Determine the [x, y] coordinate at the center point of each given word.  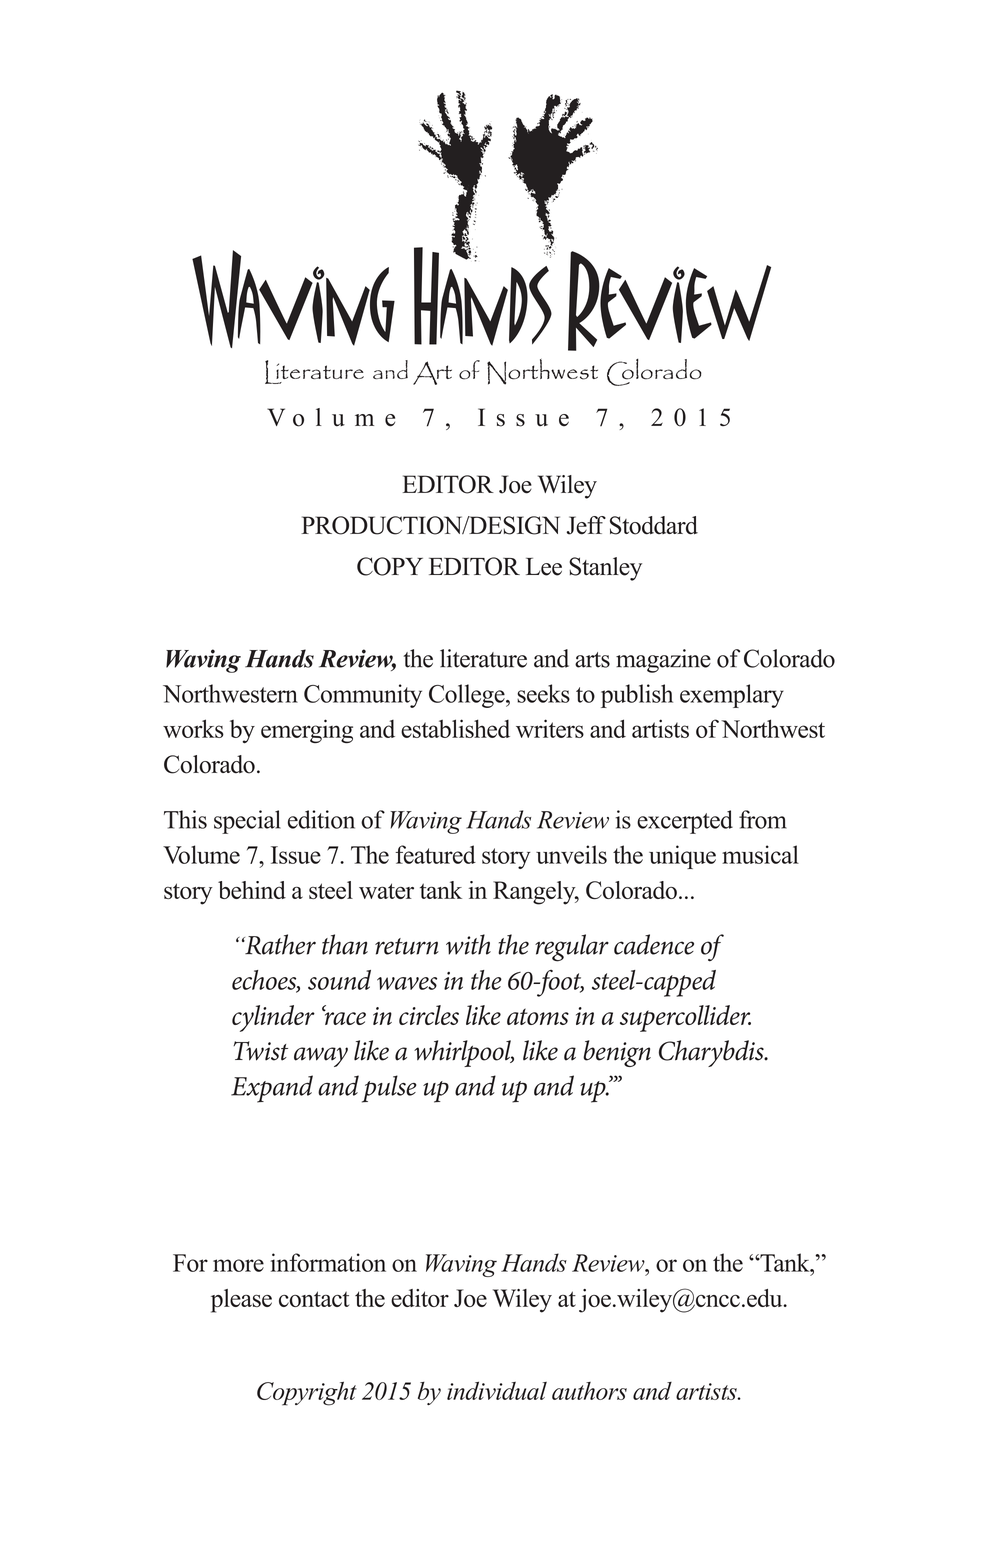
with [468, 944]
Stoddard [654, 525]
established [455, 728]
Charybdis [712, 1053]
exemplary [732, 696]
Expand [272, 1089]
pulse [389, 1089]
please [241, 1301]
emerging [307, 731]
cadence [654, 944]
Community [363, 696]
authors [589, 1391]
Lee [544, 567]
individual [497, 1390]
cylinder [273, 1018]
